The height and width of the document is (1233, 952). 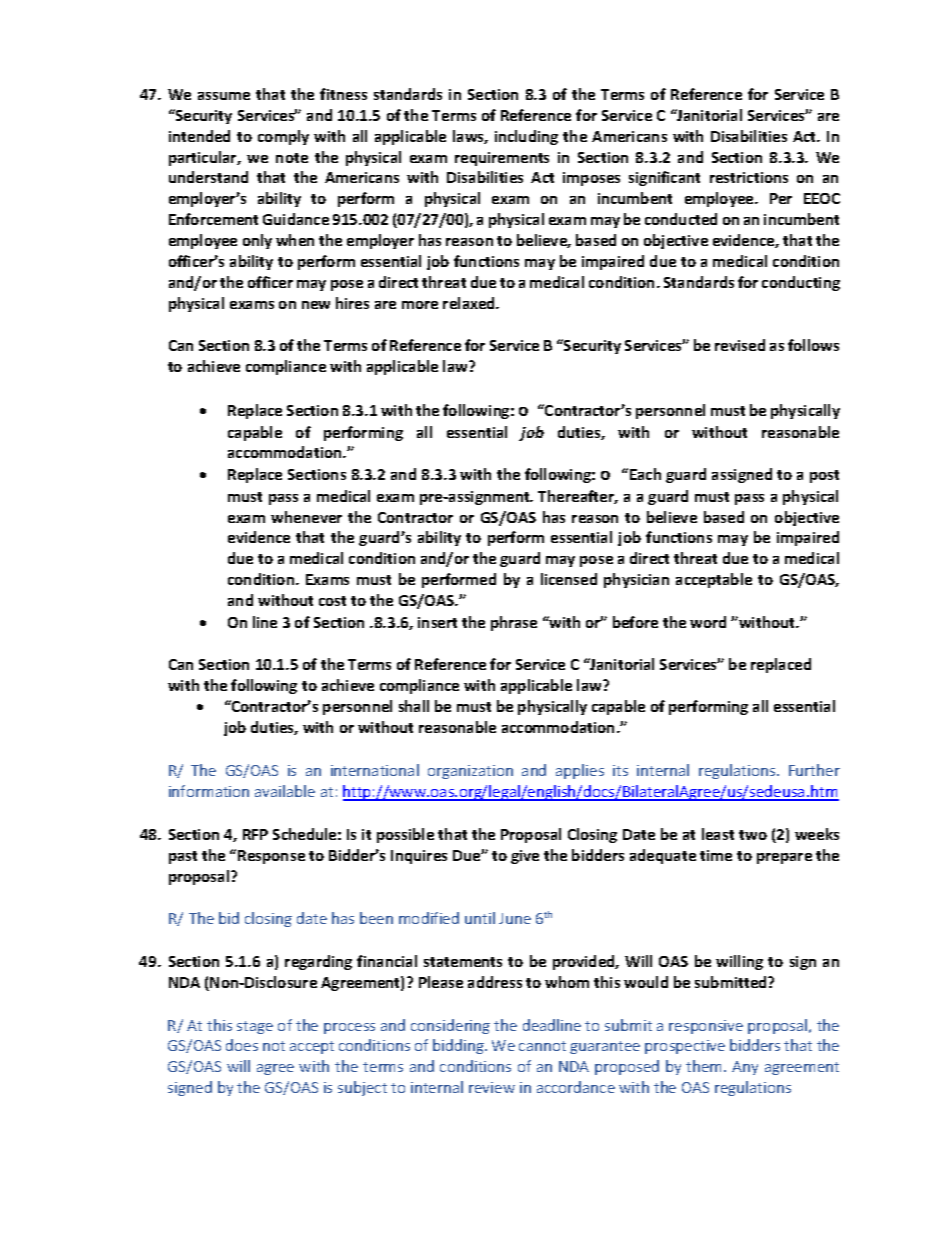 What do you see at coordinates (526, 137) in the document?
I see `including` at bounding box center [526, 137].
